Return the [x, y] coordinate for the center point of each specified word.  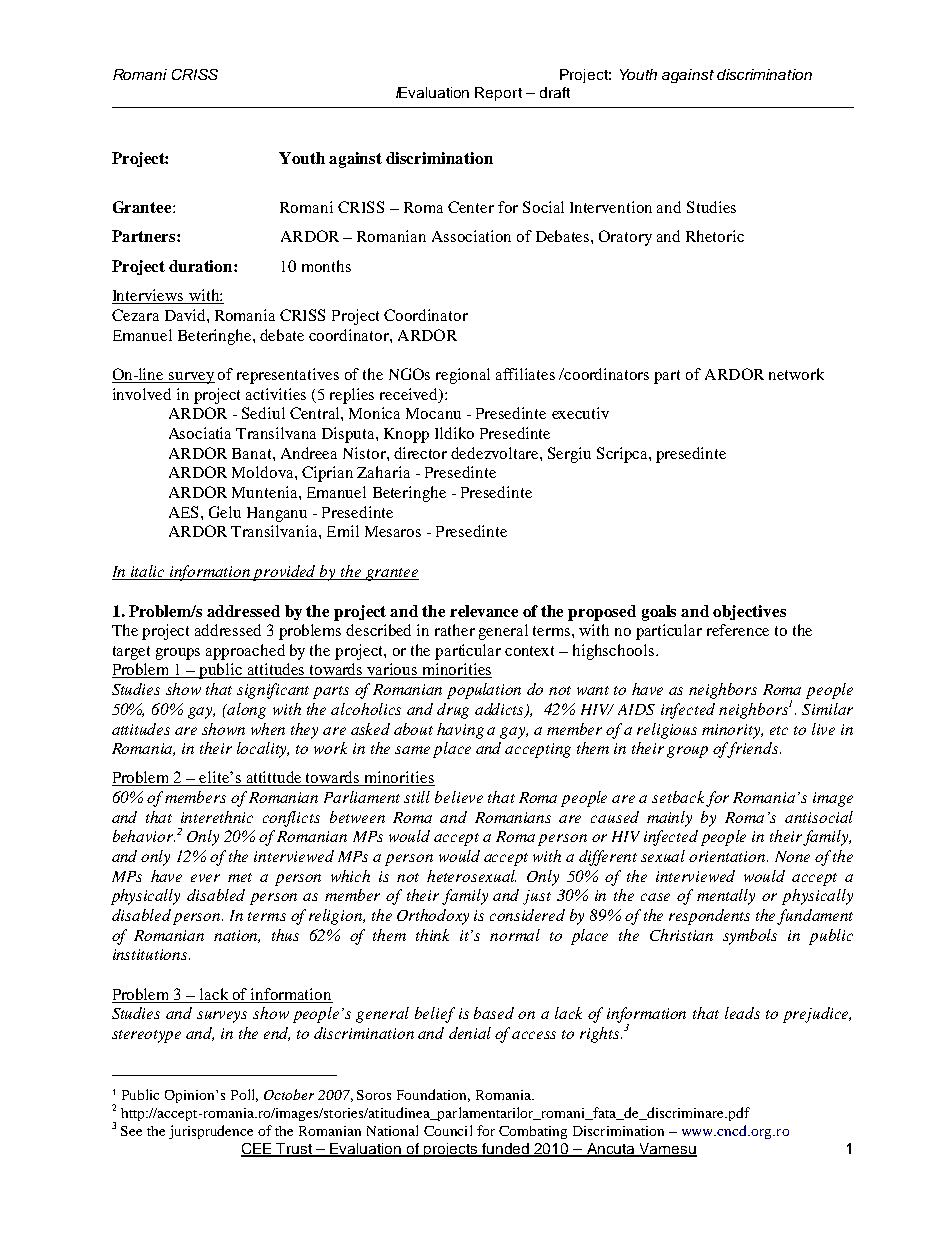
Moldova [264, 472]
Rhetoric [715, 236]
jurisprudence [211, 1132]
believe [459, 797]
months [326, 266]
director [420, 453]
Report [498, 94]
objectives [749, 612]
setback [678, 797]
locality [263, 750]
